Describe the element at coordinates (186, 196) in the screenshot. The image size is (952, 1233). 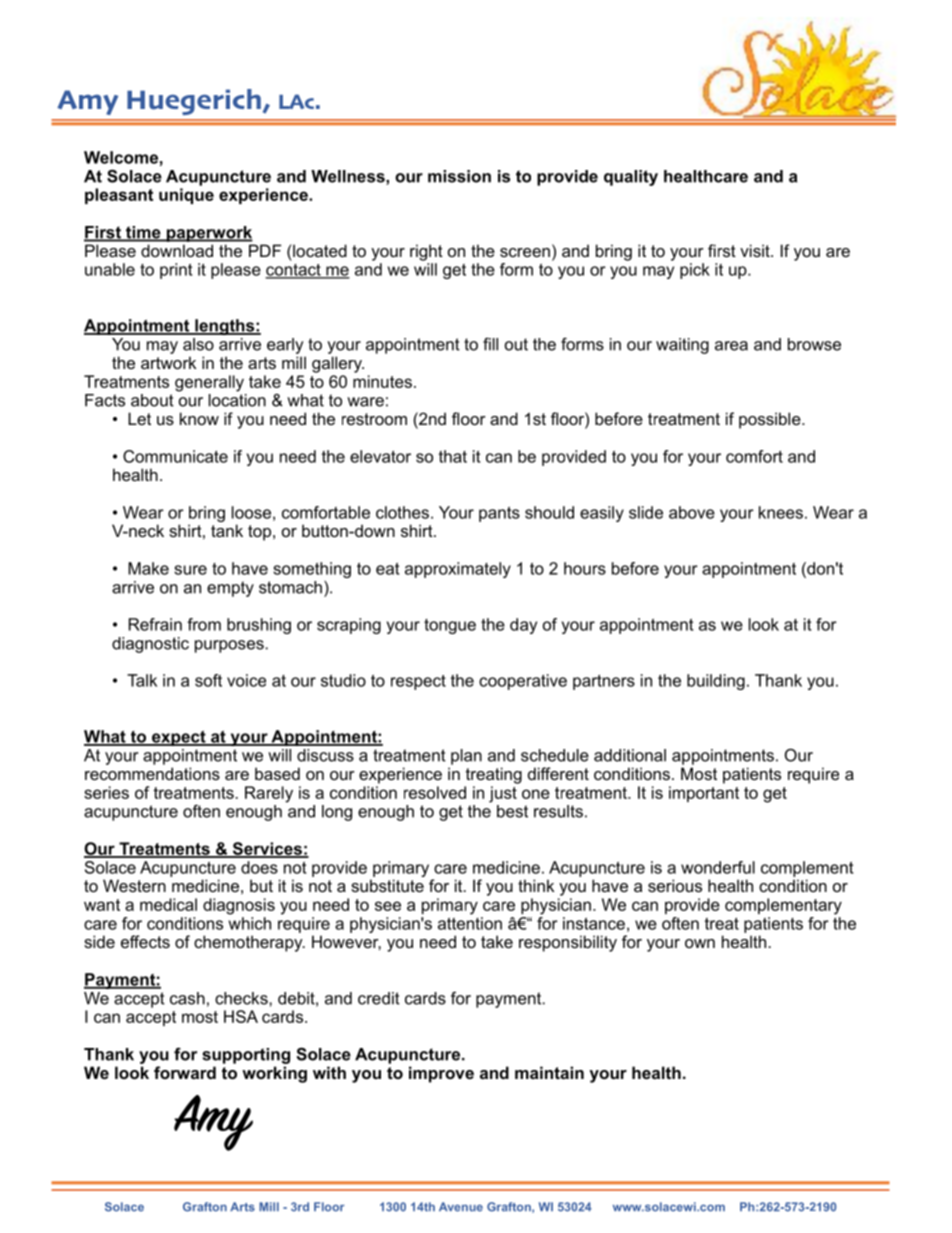
I see `unique` at that location.
